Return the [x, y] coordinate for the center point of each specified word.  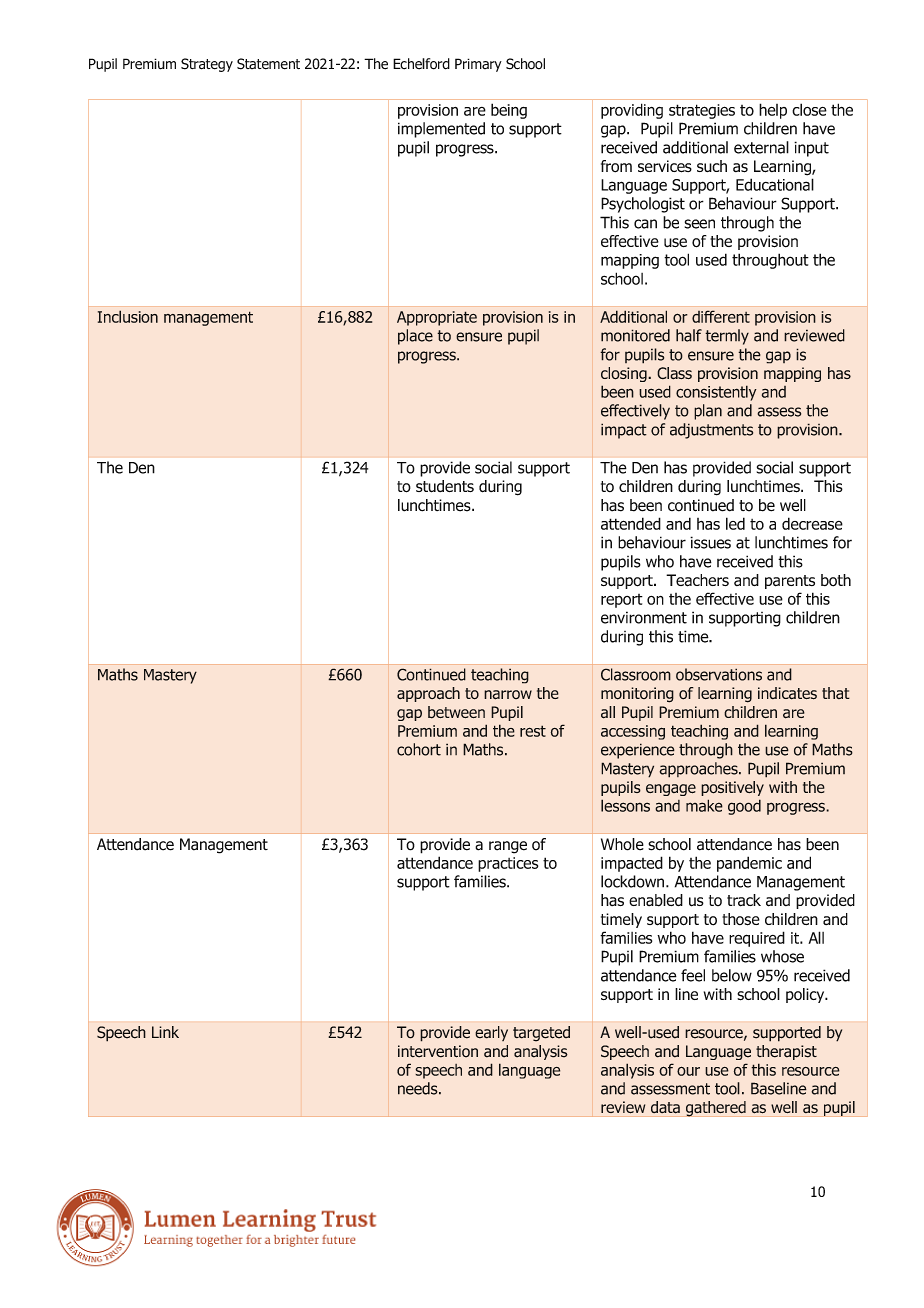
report [622, 601]
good [744, 807]
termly [727, 337]
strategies [702, 111]
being [509, 111]
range [508, 847]
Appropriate [437, 318]
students [445, 486]
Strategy [207, 65]
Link [165, 1032]
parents [790, 582]
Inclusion [128, 316]
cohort [419, 749]
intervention [438, 1051]
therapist [786, 1052]
